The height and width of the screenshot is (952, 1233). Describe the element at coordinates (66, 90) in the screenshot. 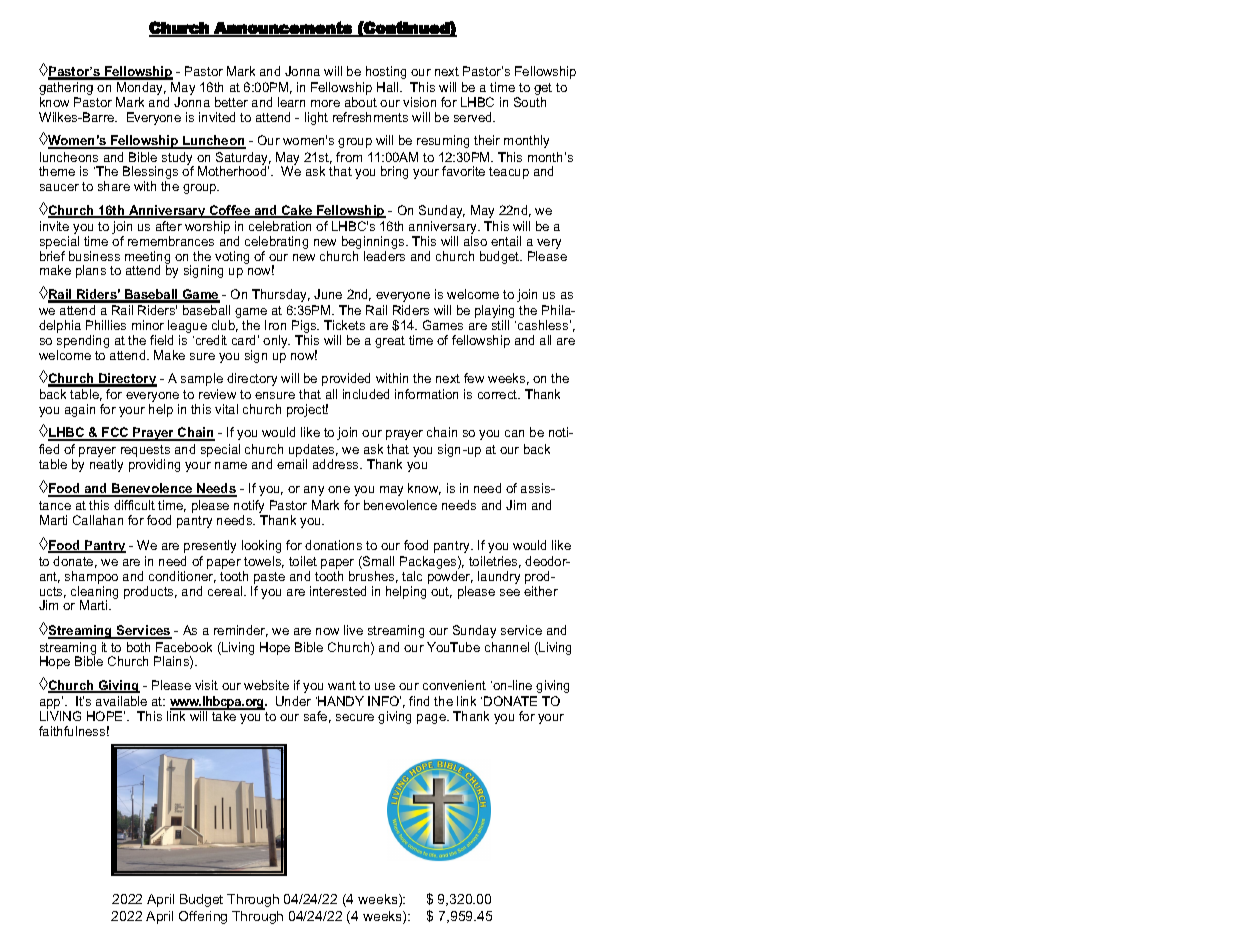

I see `gathering` at that location.
